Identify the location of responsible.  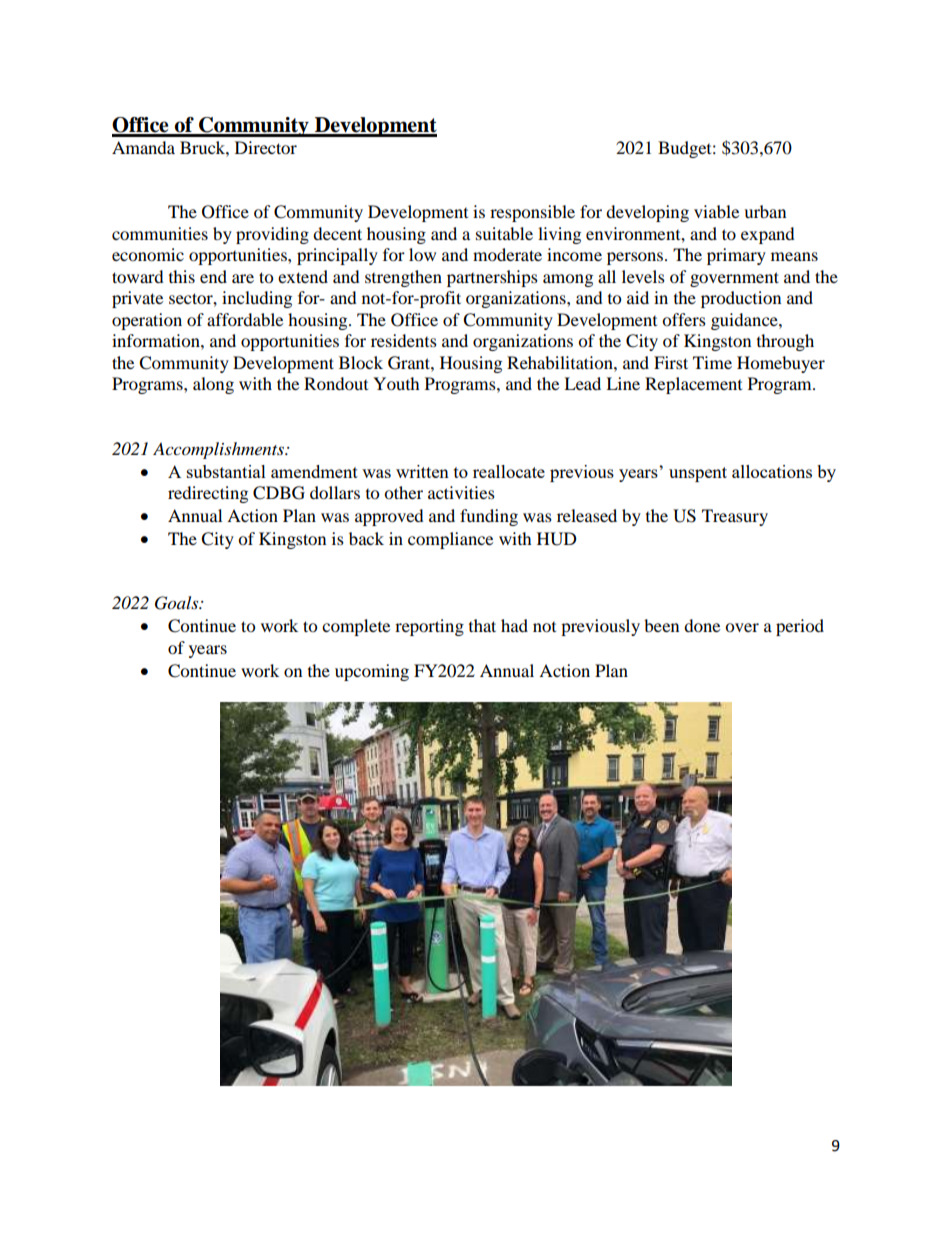
(532, 213).
